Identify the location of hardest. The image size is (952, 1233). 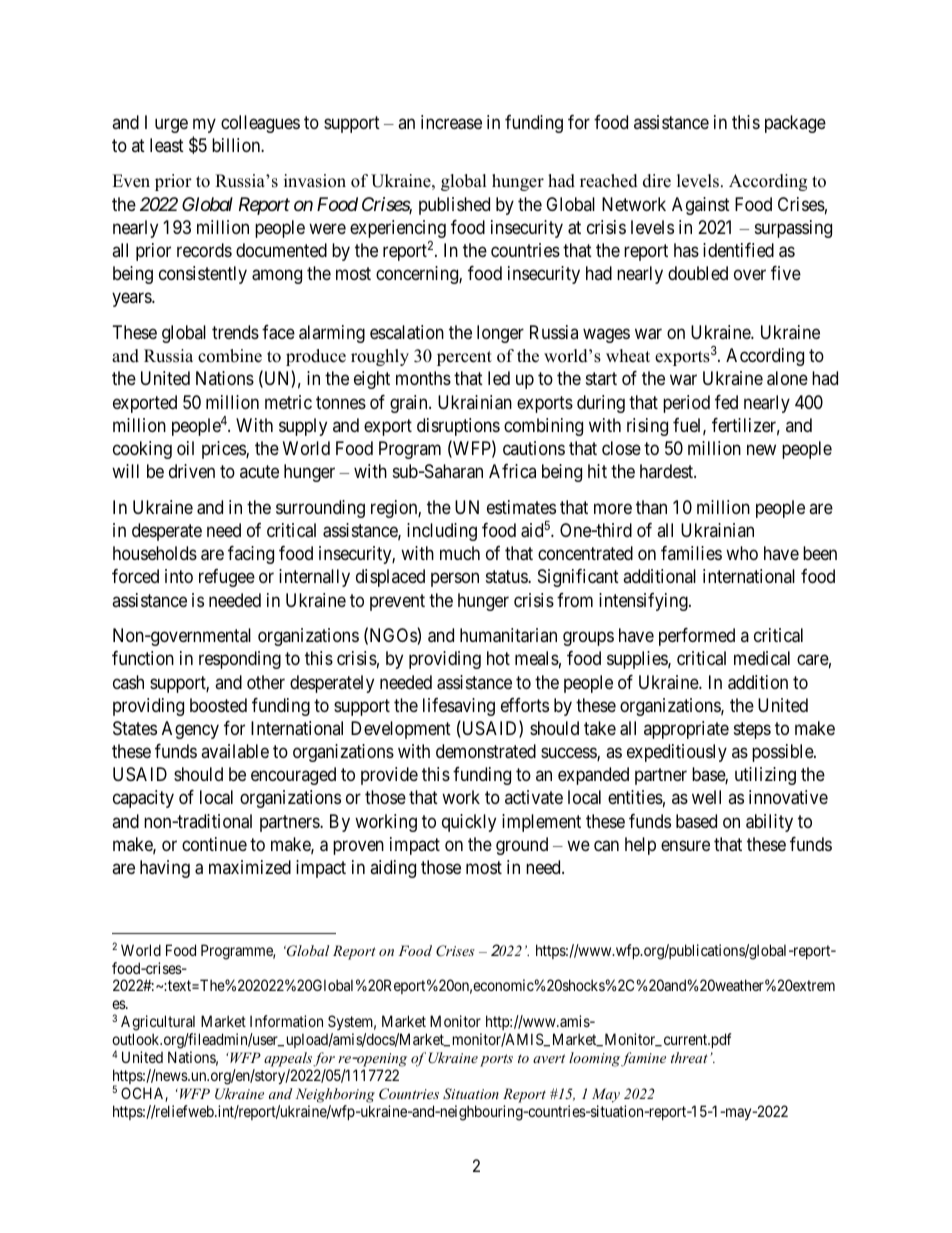
(667, 471).
